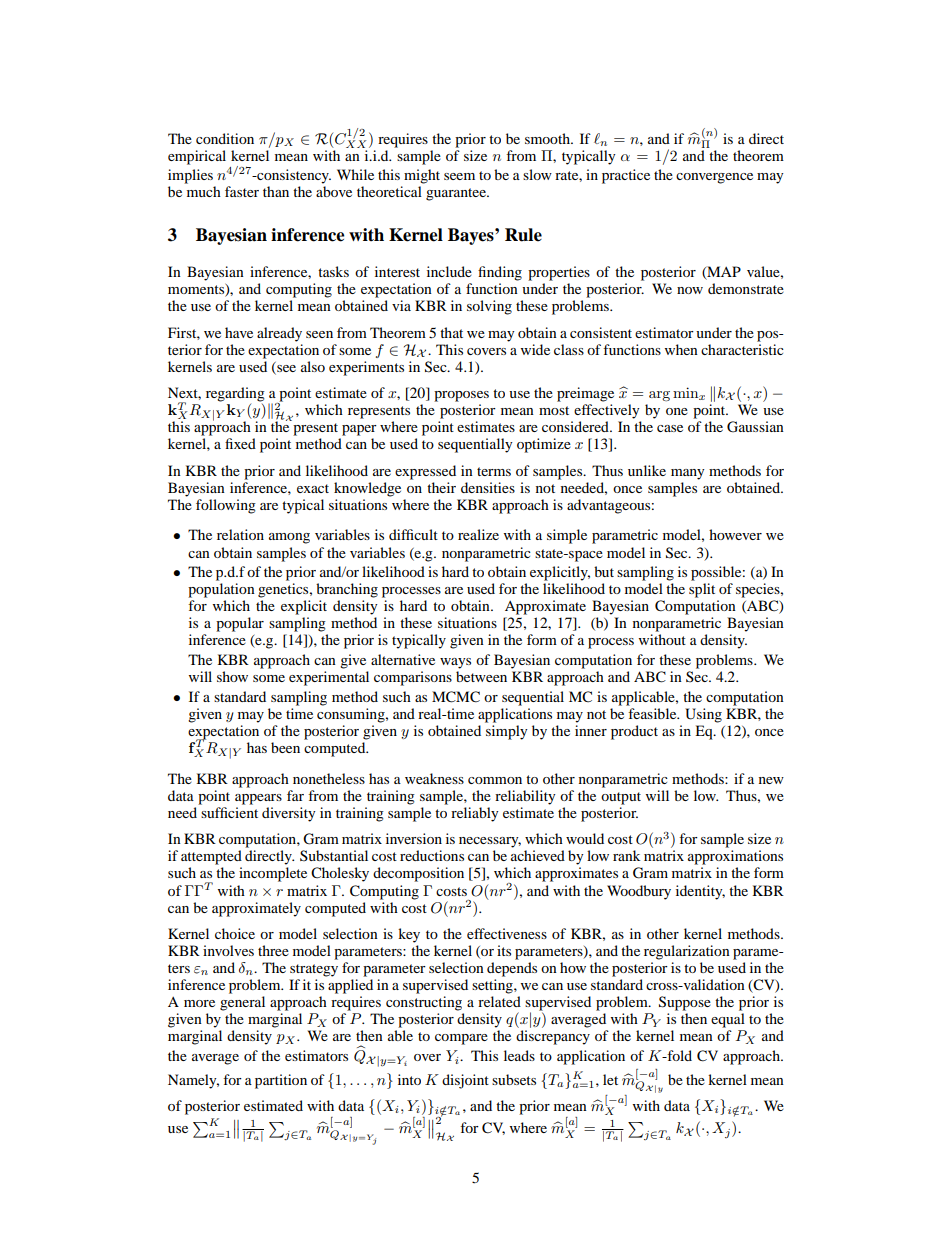 This screenshot has height=1233, width=952. What do you see at coordinates (703, 715) in the screenshot?
I see `Using` at bounding box center [703, 715].
